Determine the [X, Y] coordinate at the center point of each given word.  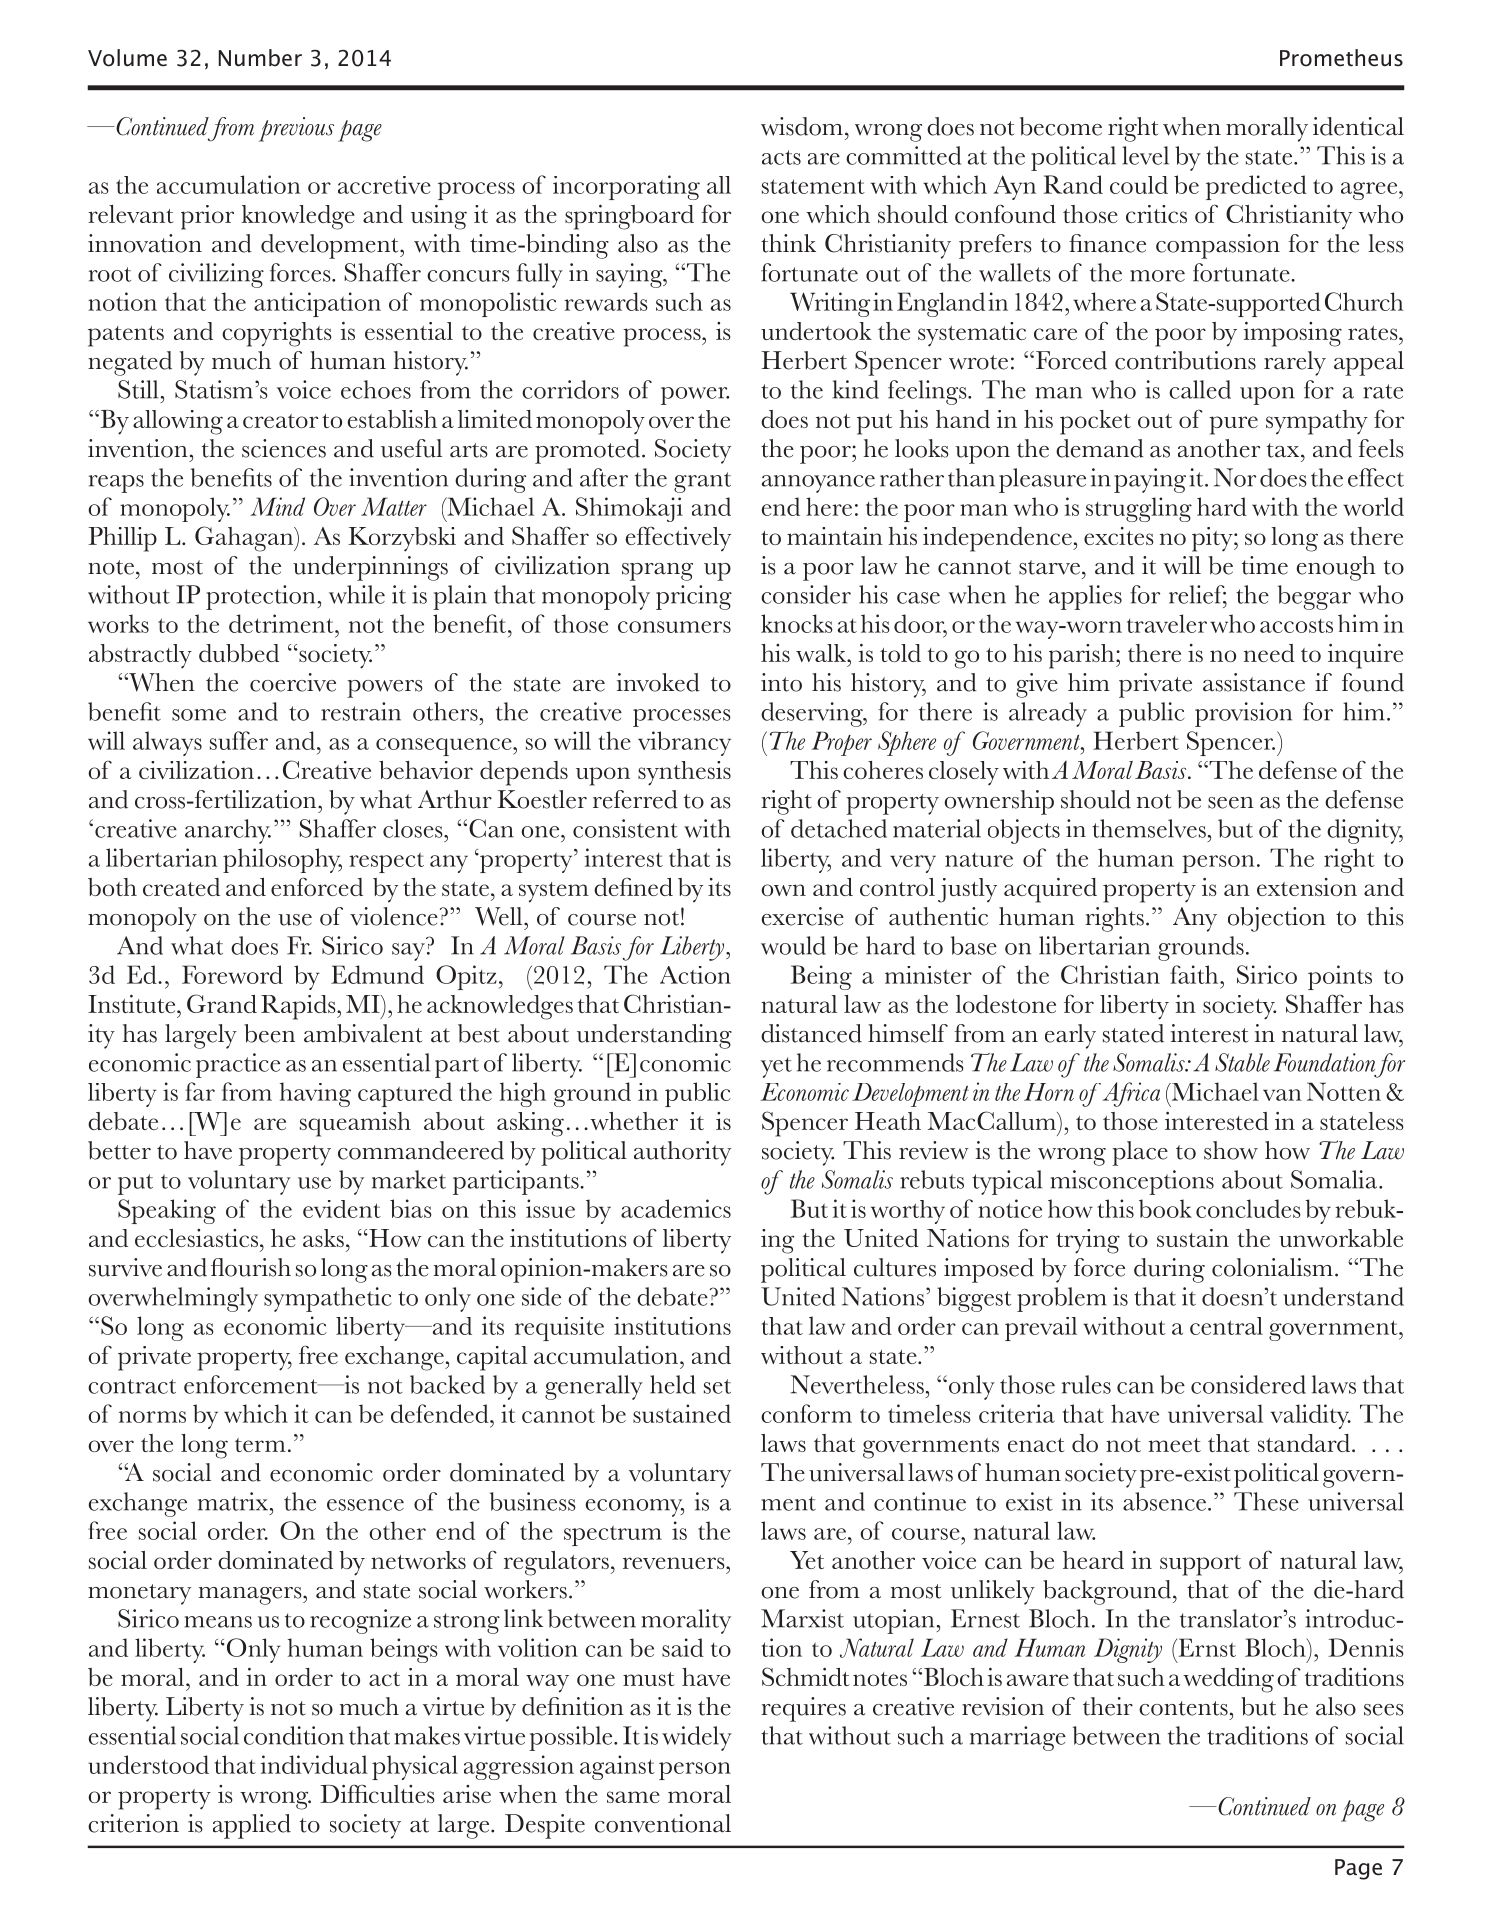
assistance [1254, 682]
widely [697, 1738]
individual [314, 1764]
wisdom [802, 126]
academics [676, 1208]
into [781, 682]
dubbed [239, 653]
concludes [1248, 1208]
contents [1183, 1708]
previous [296, 129]
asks [323, 1238]
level [1145, 155]
